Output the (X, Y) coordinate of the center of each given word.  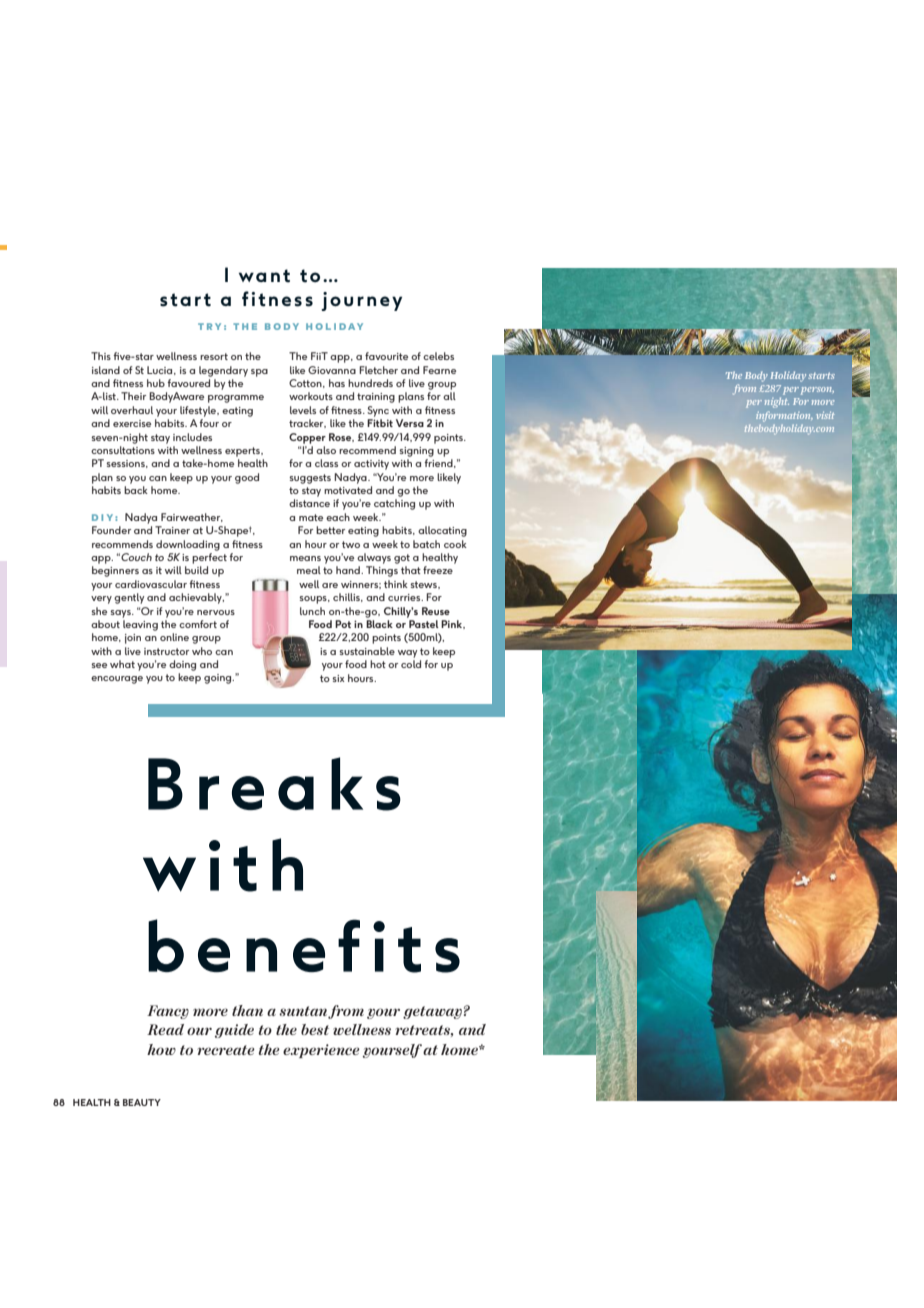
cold (411, 664)
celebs (438, 356)
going (219, 679)
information (784, 416)
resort (214, 356)
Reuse (436, 611)
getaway (432, 1012)
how (161, 1049)
